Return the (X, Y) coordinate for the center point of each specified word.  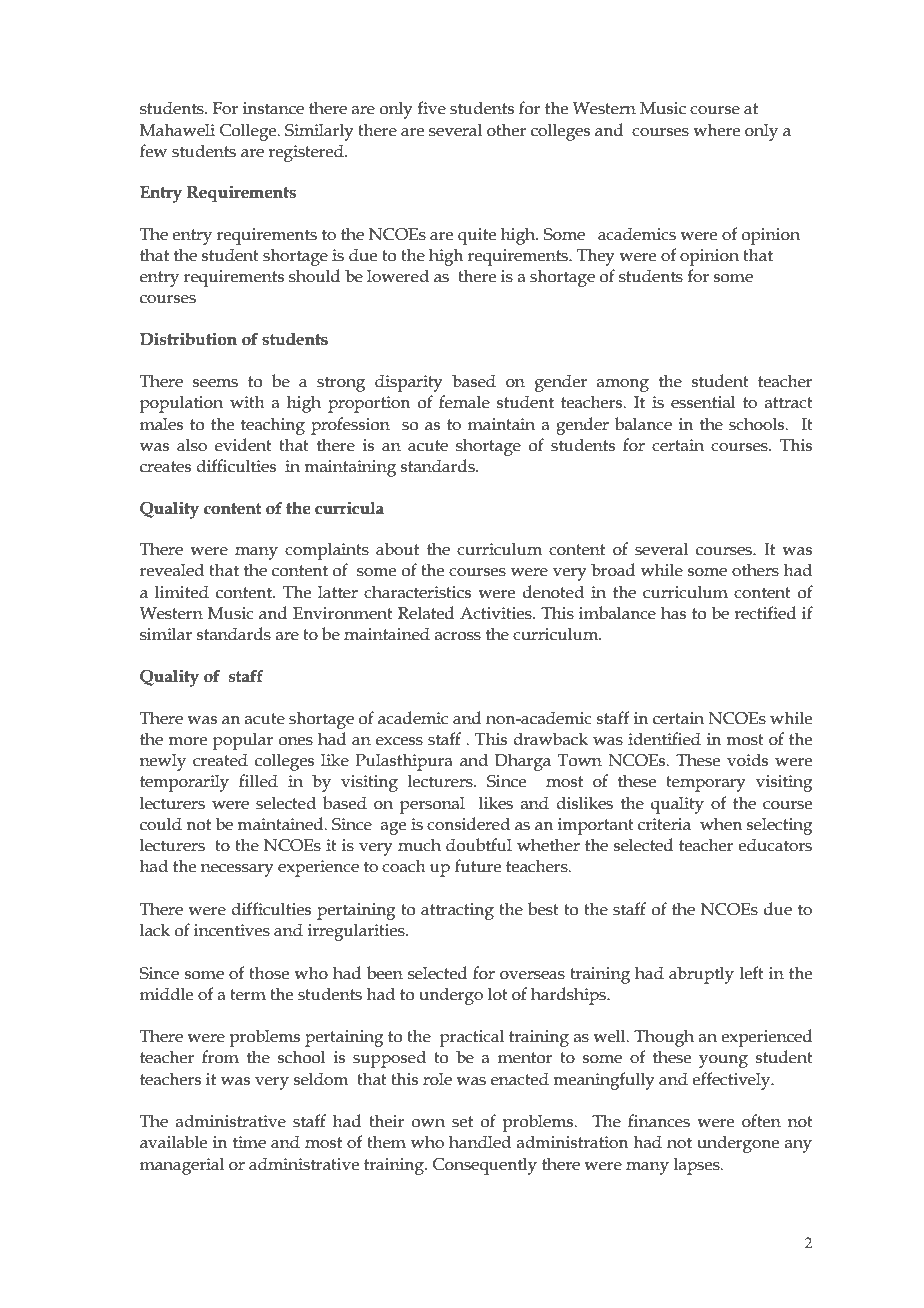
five (431, 108)
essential (703, 402)
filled (258, 781)
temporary (706, 784)
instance (273, 108)
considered (468, 824)
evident (243, 445)
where (716, 130)
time (249, 1142)
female (464, 402)
